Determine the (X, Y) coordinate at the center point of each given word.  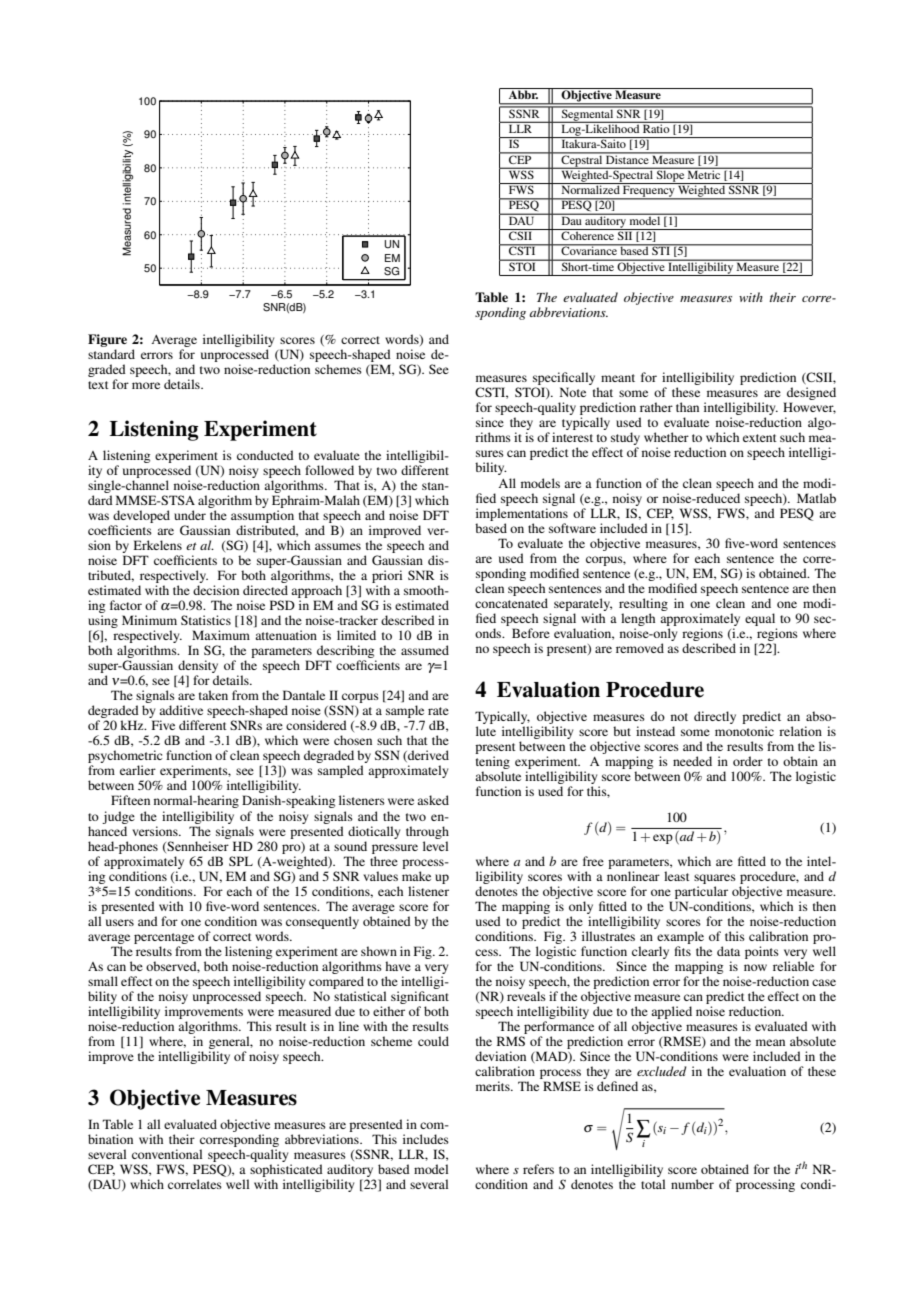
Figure (107, 340)
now (755, 967)
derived (427, 756)
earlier (138, 770)
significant (420, 997)
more (146, 385)
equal (760, 619)
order (748, 761)
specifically (565, 380)
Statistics (206, 620)
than (687, 407)
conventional (167, 1154)
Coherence (588, 234)
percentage (164, 938)
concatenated (511, 603)
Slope (670, 176)
